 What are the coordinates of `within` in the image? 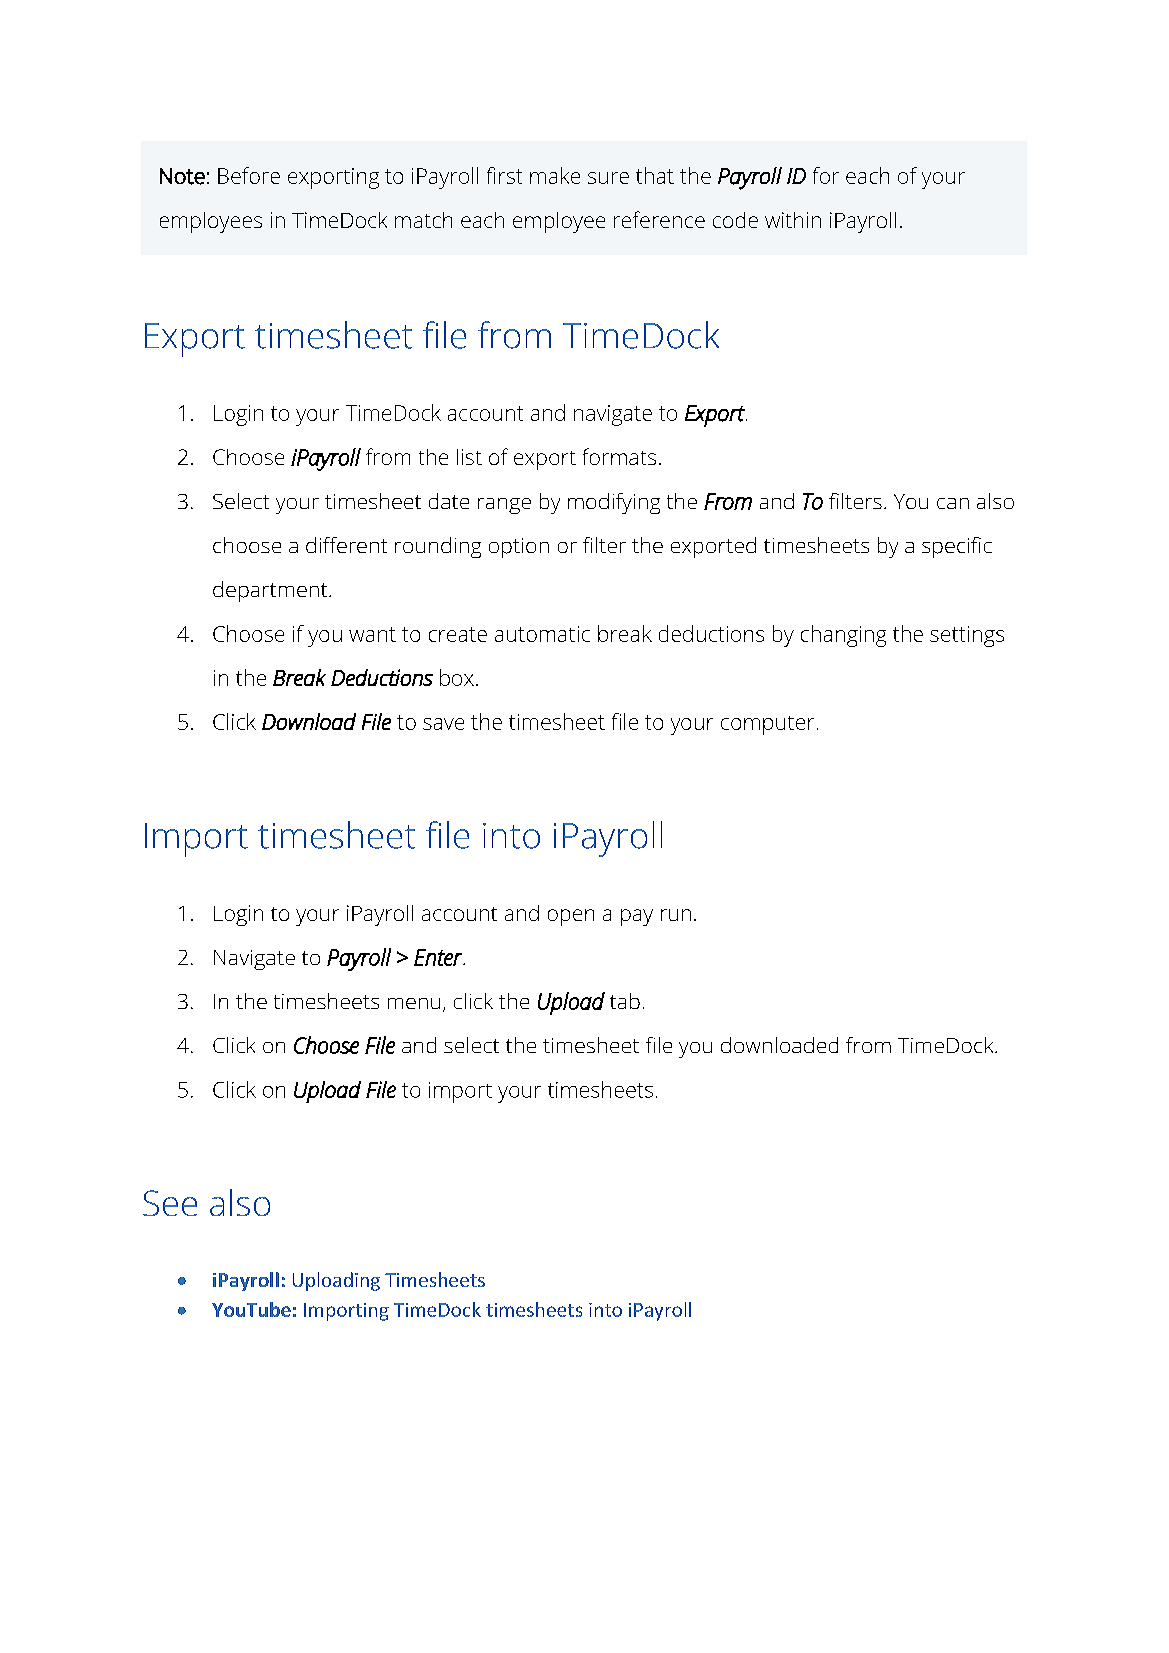 It's located at (793, 220).
